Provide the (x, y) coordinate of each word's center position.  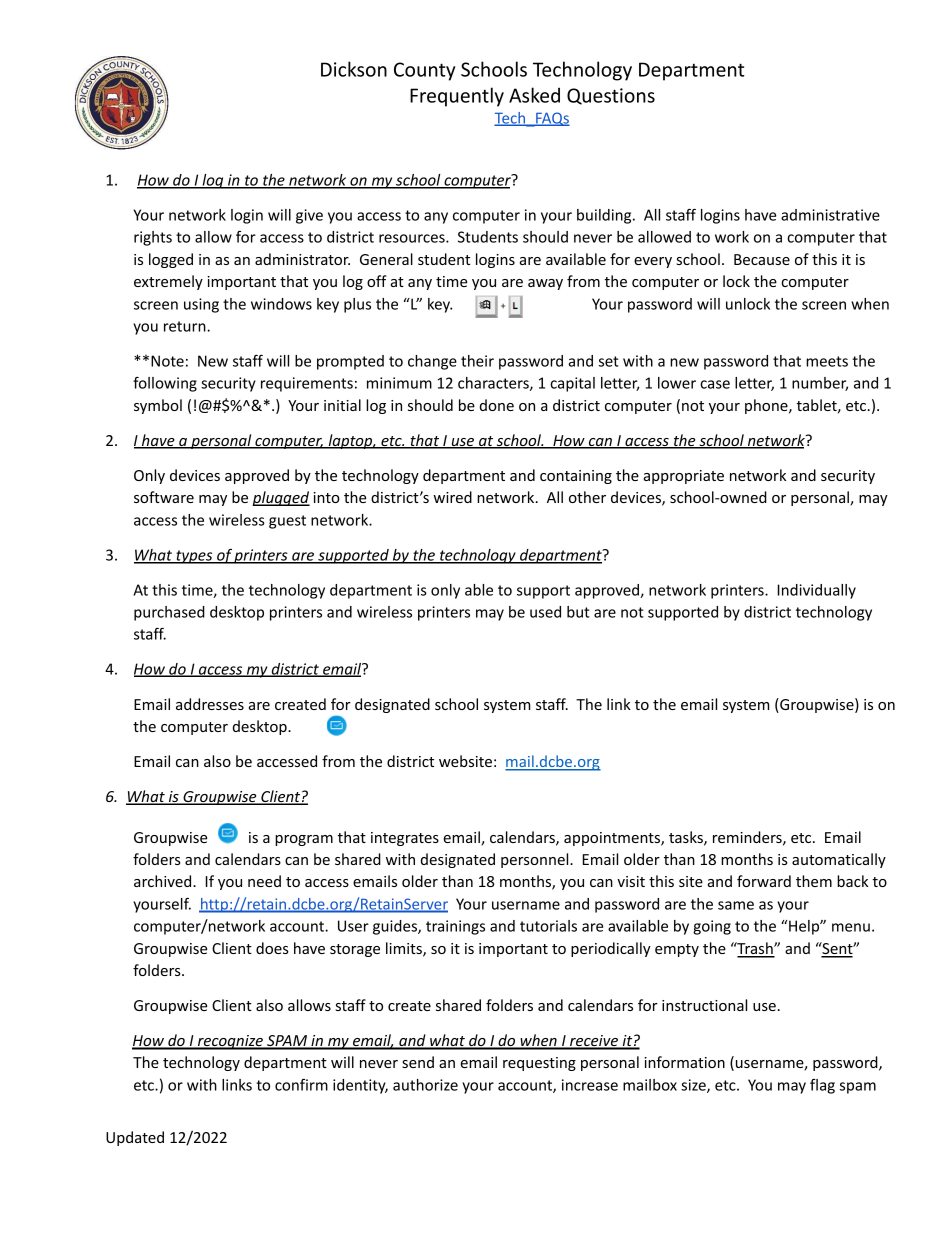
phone (767, 406)
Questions (611, 96)
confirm (301, 1085)
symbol (158, 406)
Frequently (457, 97)
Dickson (354, 69)
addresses (210, 704)
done (497, 405)
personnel (536, 860)
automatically (839, 860)
